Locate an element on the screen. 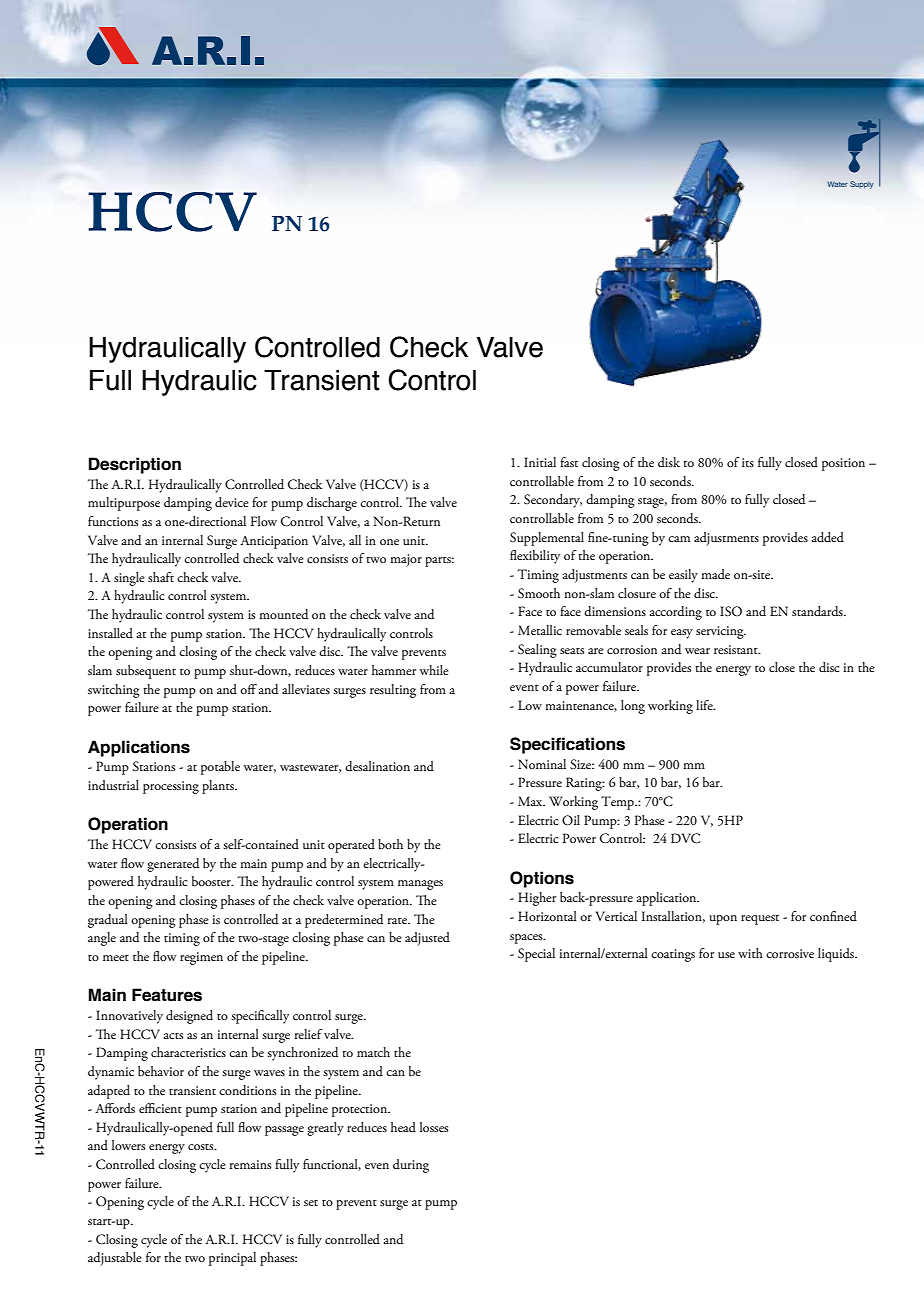  during is located at coordinates (411, 1166).
